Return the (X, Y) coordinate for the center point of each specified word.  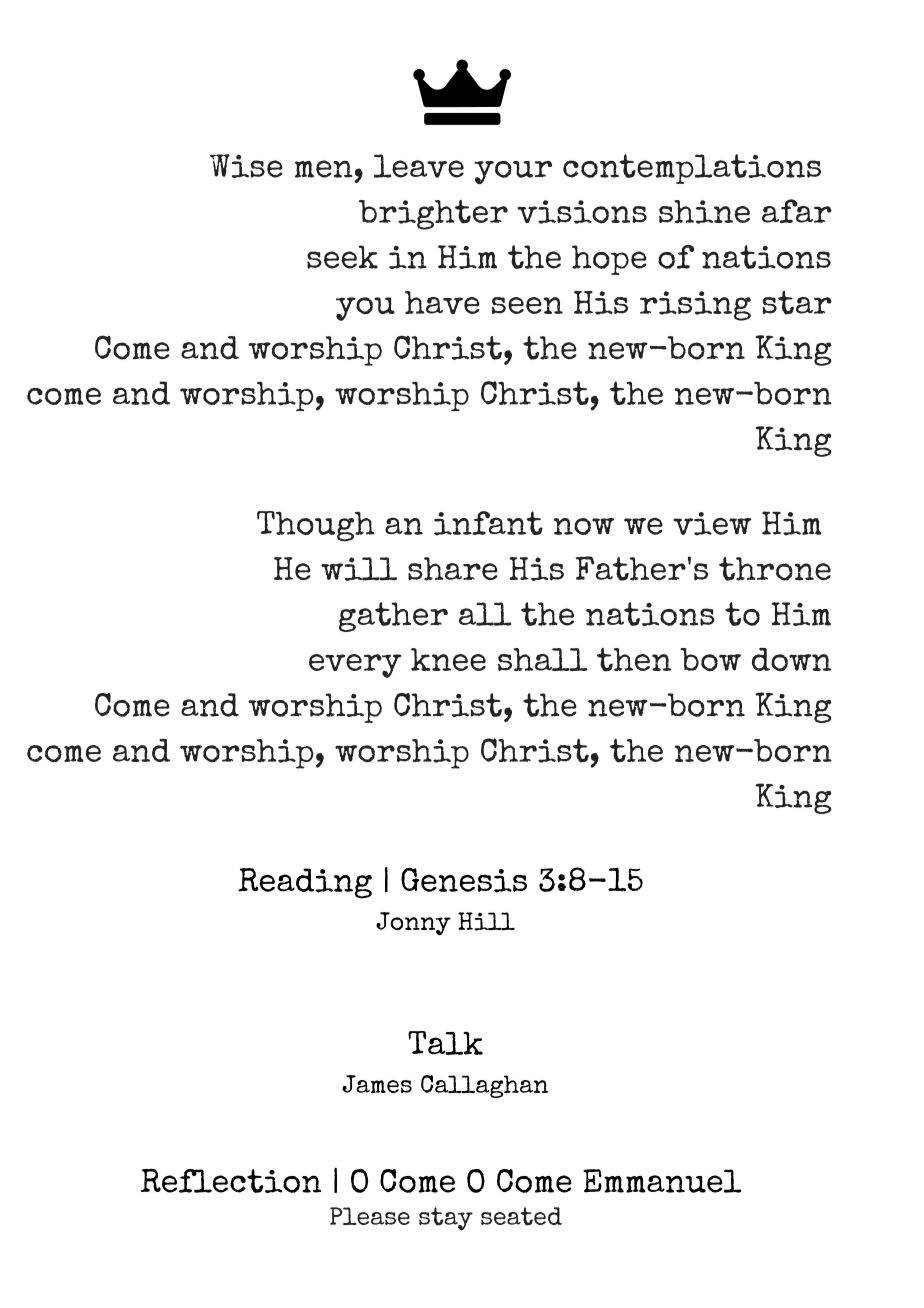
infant (488, 523)
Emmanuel (662, 1181)
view (712, 524)
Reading (305, 883)
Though (316, 526)
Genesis (464, 880)
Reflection (231, 1180)
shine (704, 212)
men (324, 169)
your (513, 172)
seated (521, 1216)
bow (710, 660)
